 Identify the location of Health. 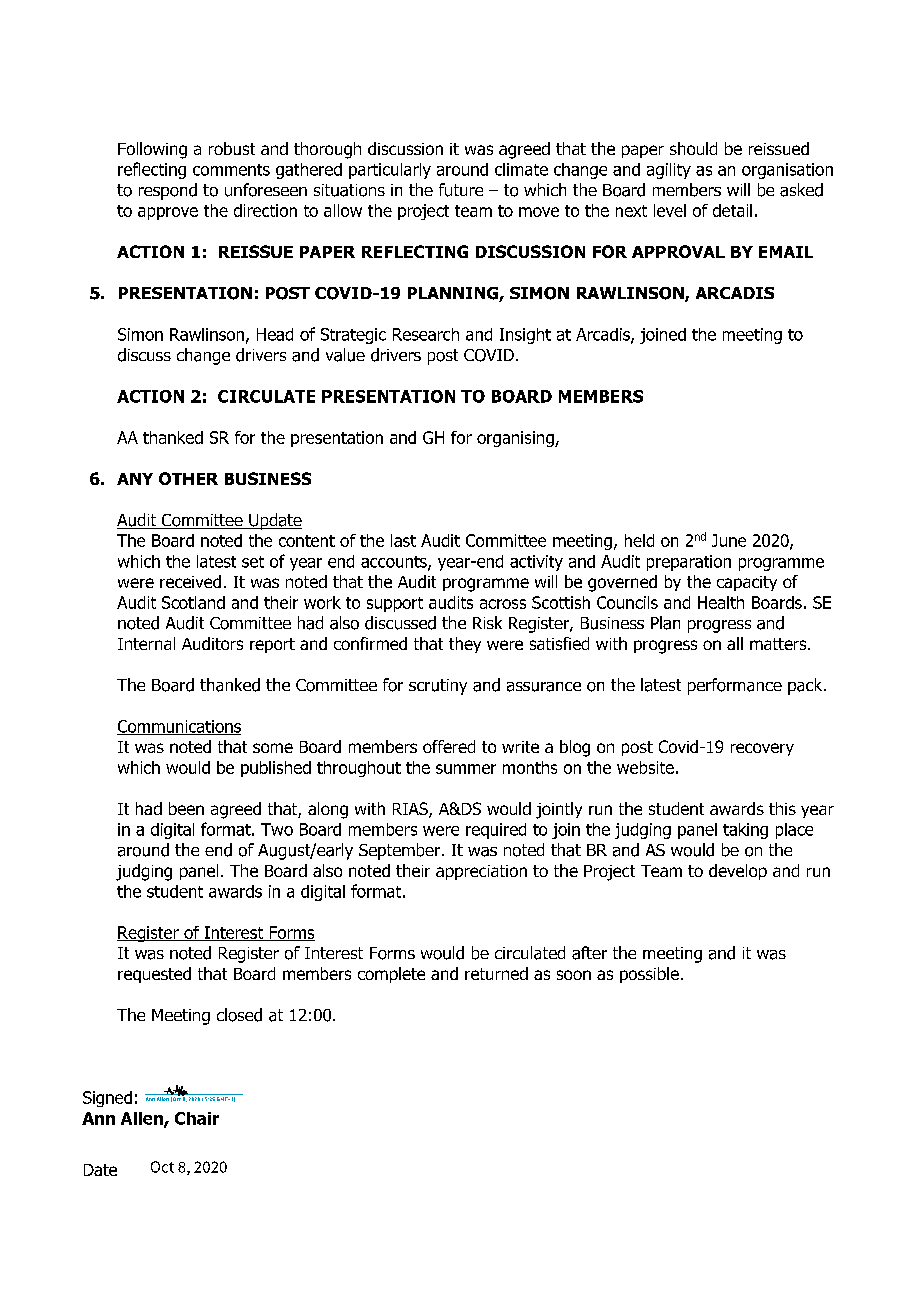
(721, 602).
